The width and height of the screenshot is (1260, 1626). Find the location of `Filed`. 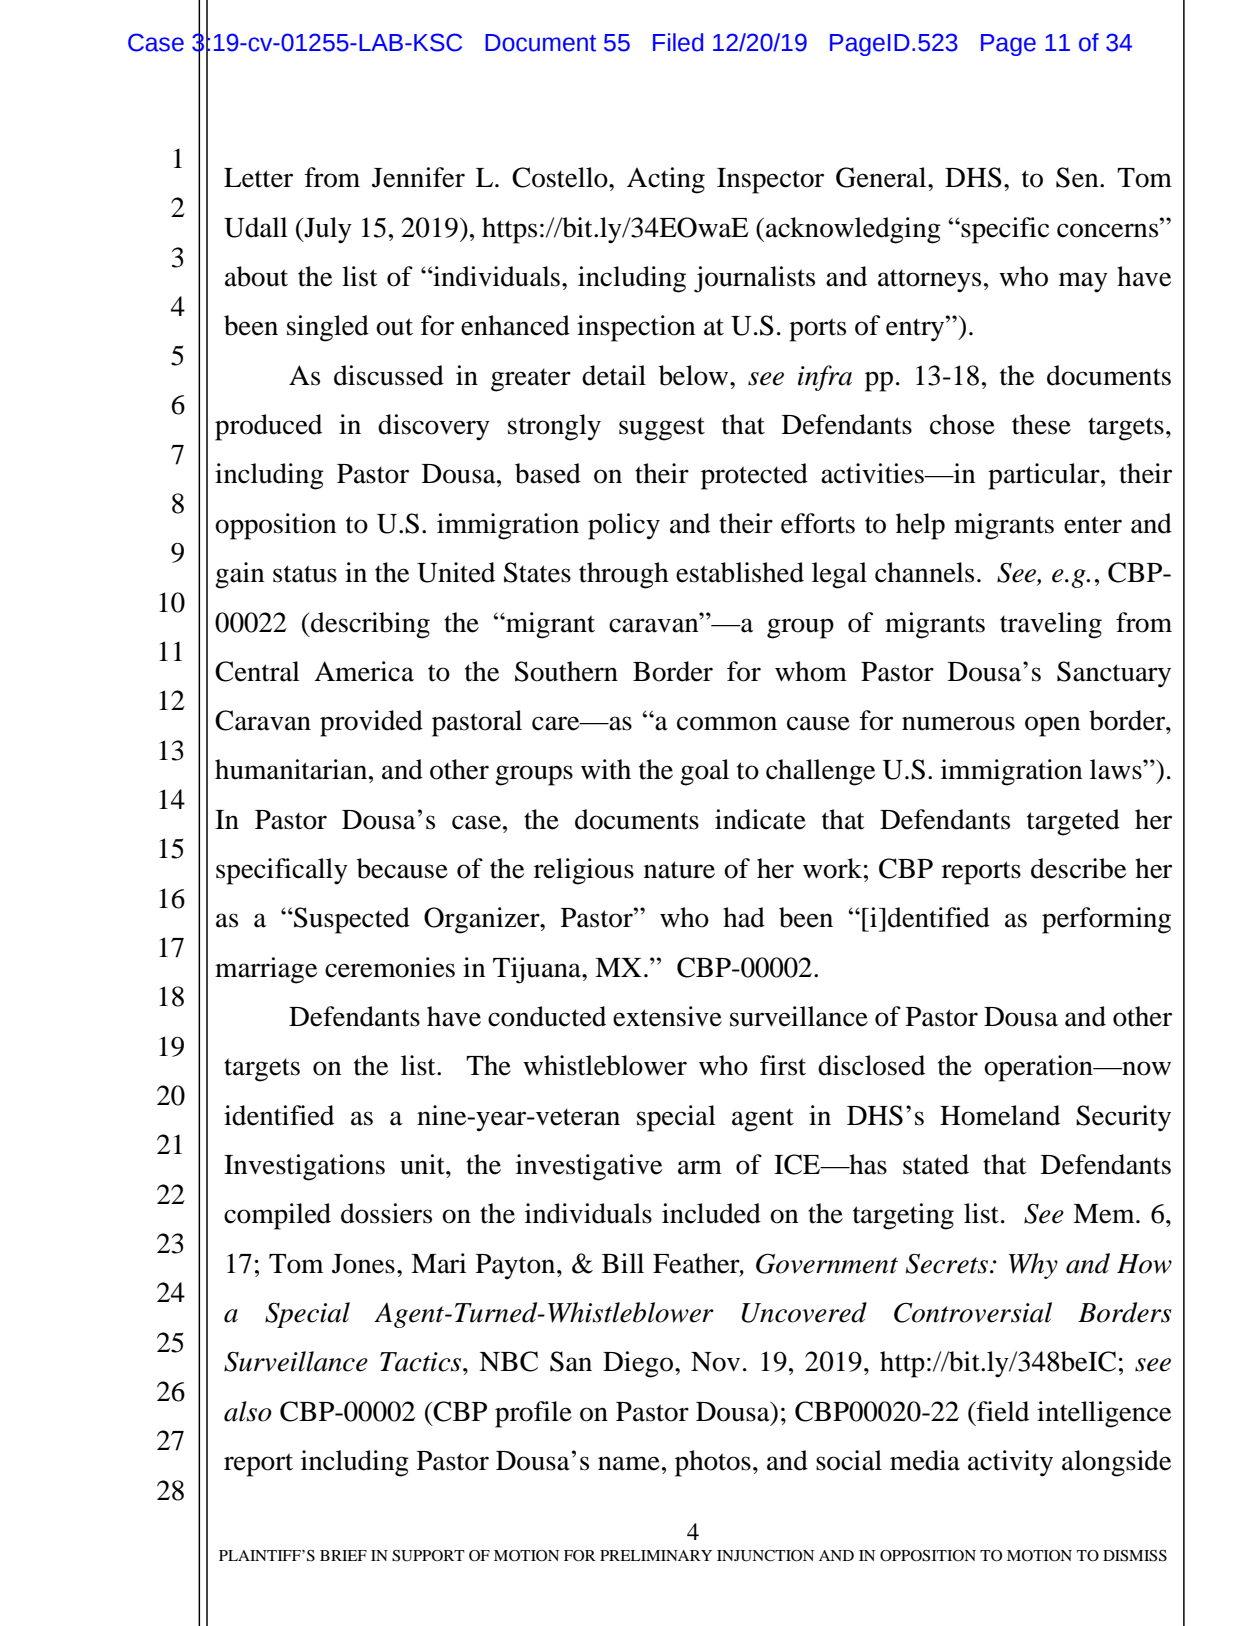

Filed is located at coordinates (678, 42).
